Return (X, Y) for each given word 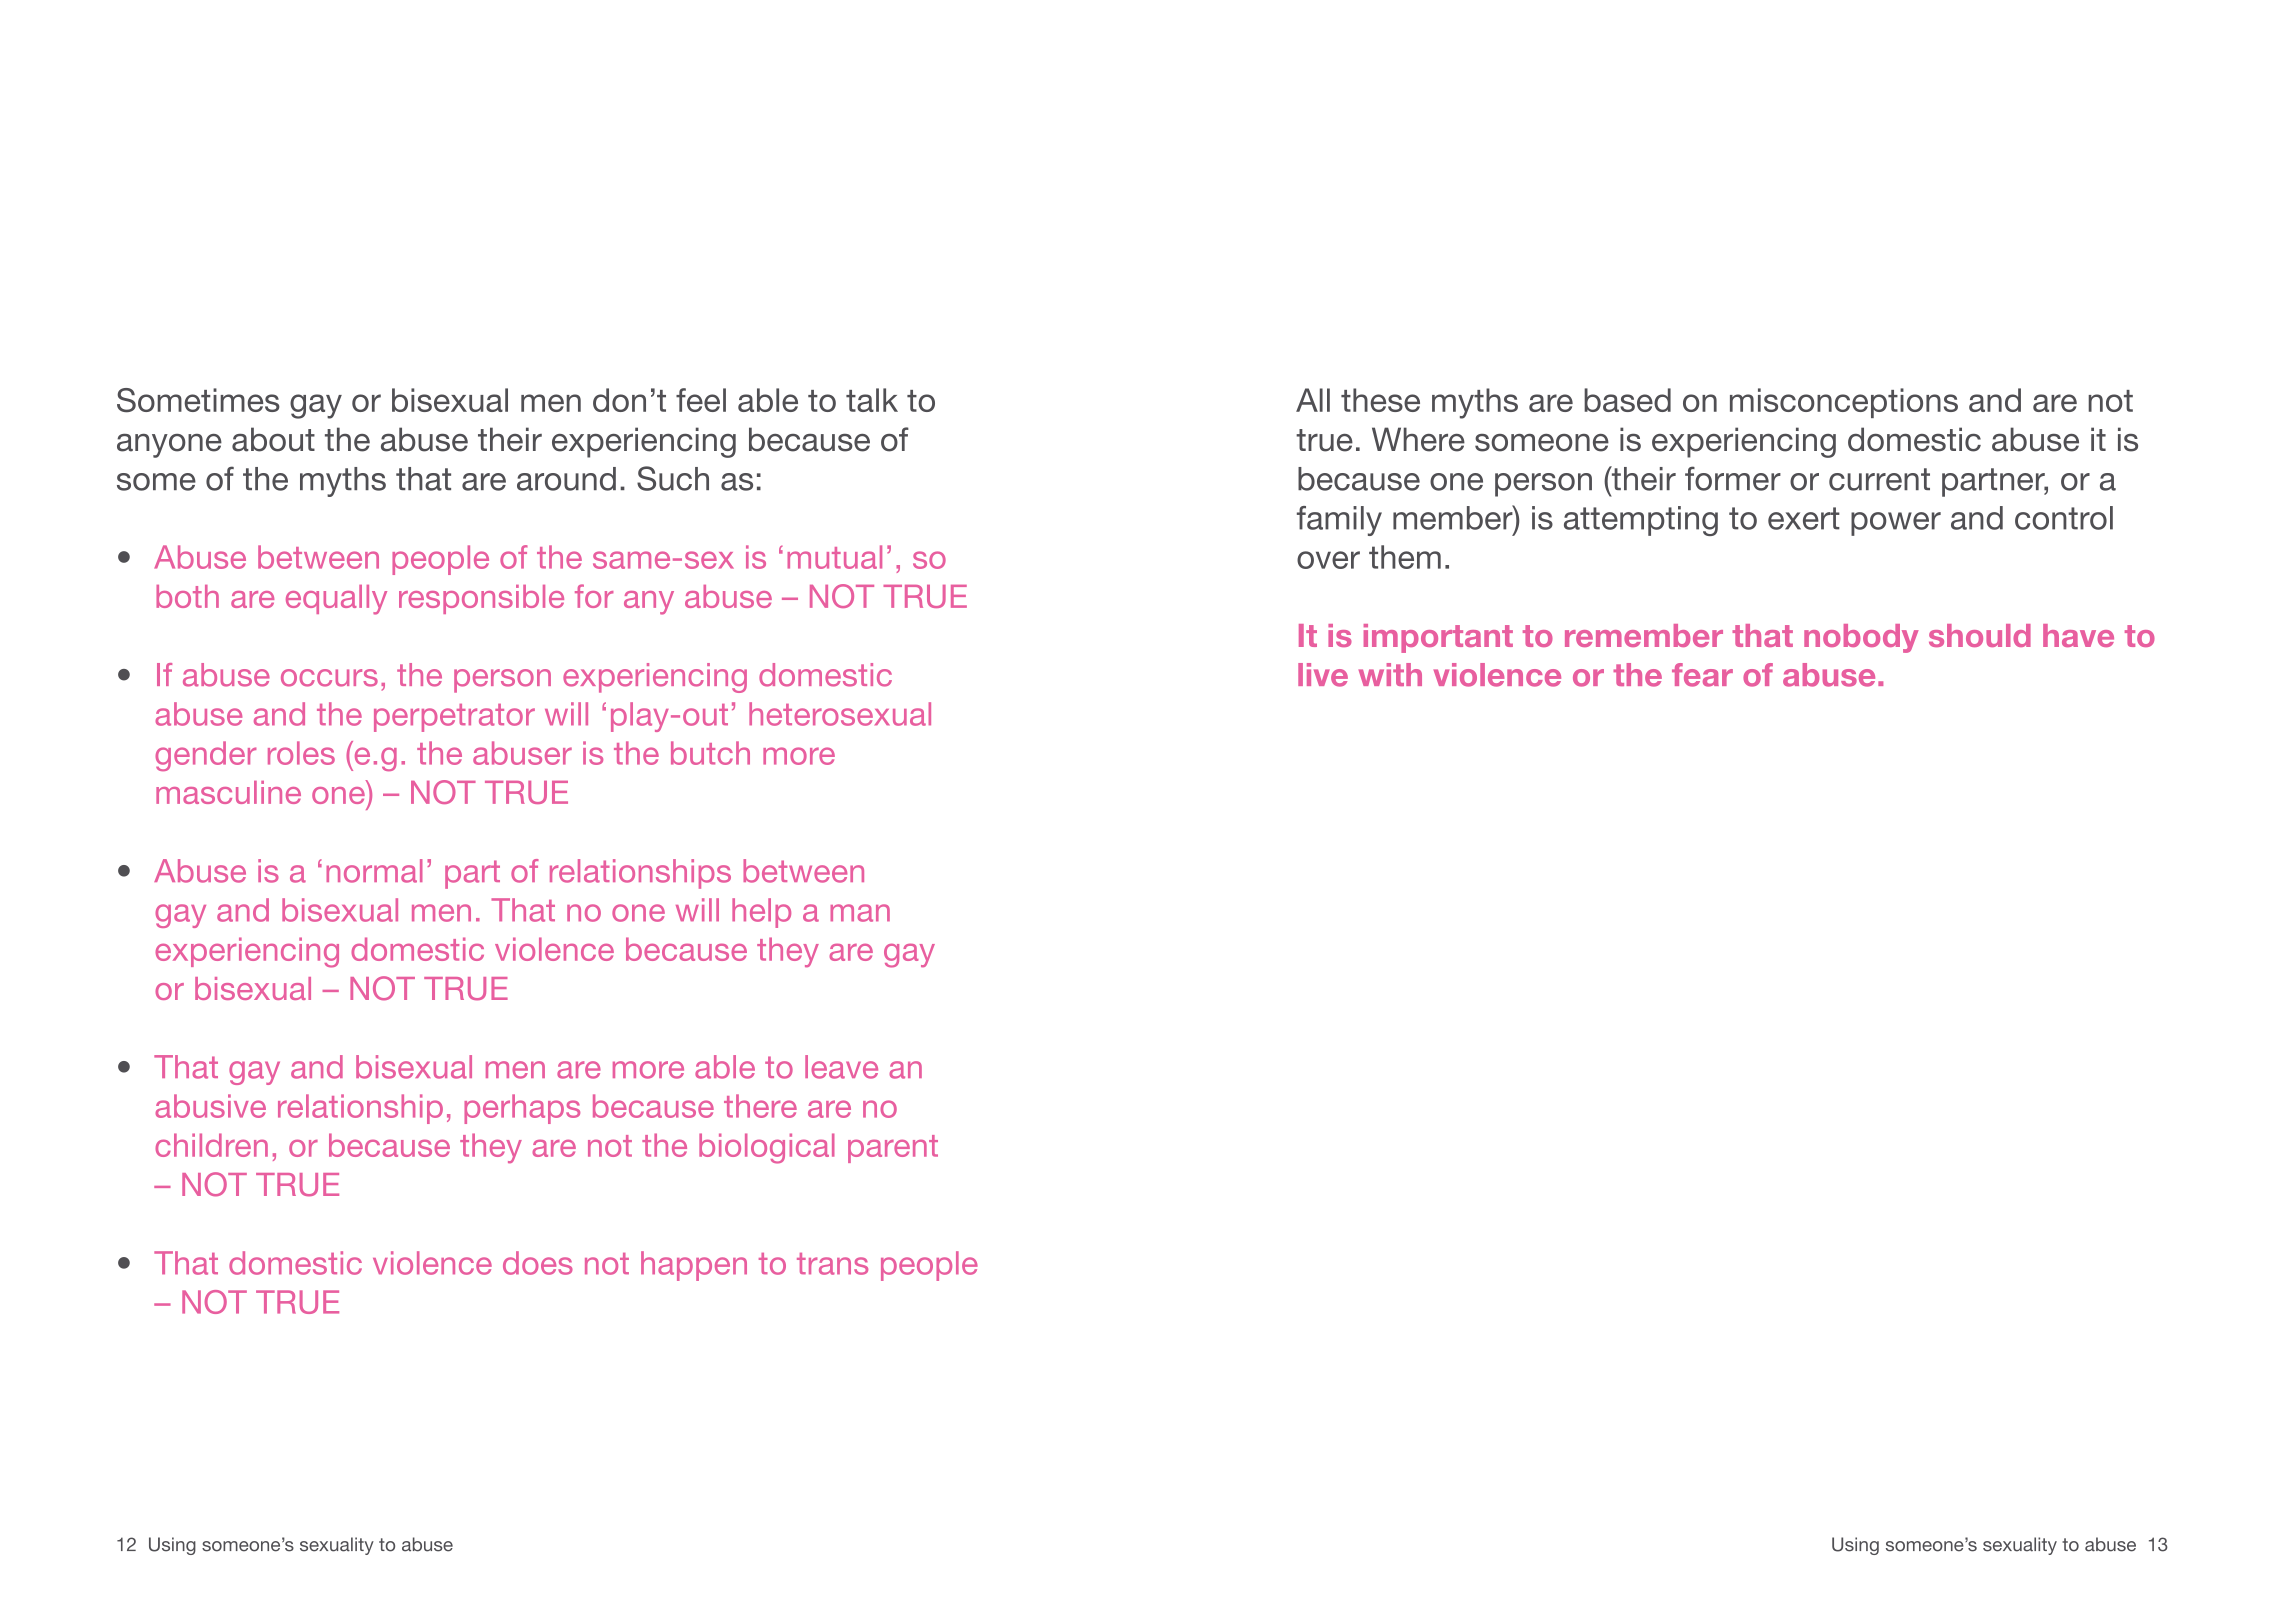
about (273, 439)
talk (872, 400)
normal (374, 871)
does (538, 1263)
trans (832, 1264)
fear (1702, 675)
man (860, 913)
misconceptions (1844, 403)
